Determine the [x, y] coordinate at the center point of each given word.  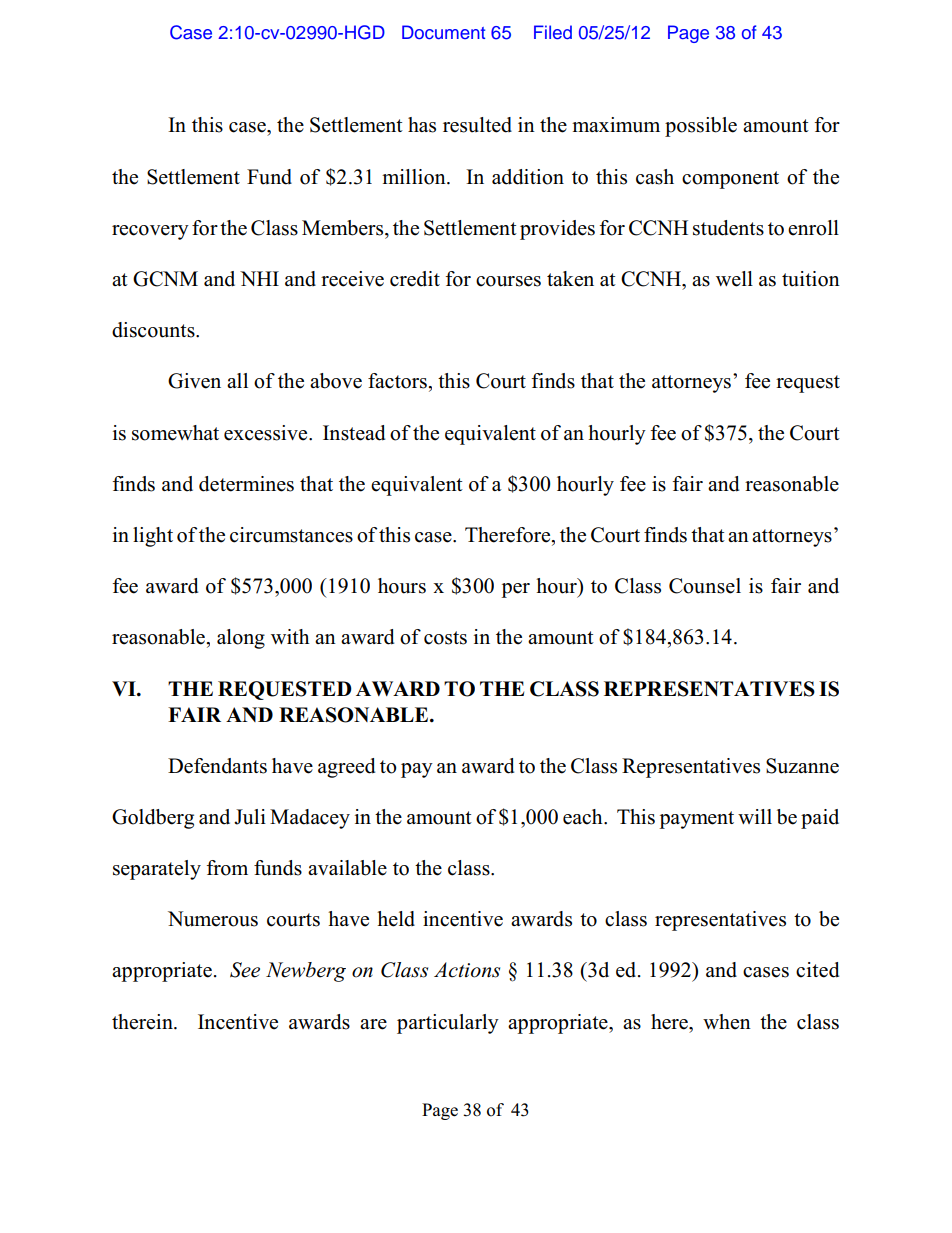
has [422, 125]
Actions [467, 970]
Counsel [705, 586]
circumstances [291, 535]
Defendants [217, 766]
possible [701, 127]
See [245, 970]
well [734, 279]
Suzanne [802, 766]
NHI [259, 278]
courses [508, 281]
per [515, 590]
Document [443, 32]
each [584, 817]
